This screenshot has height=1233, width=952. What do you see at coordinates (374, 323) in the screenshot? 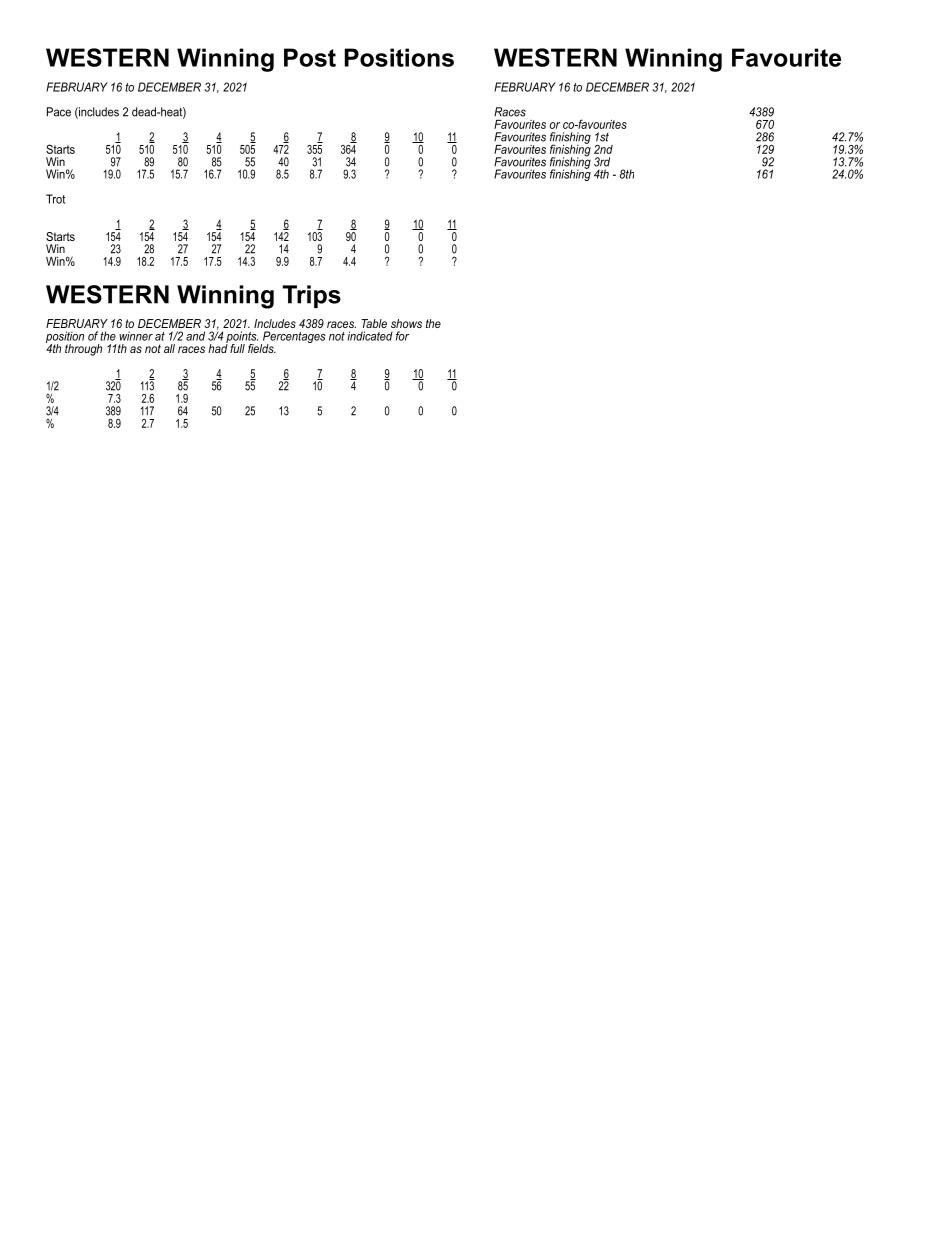
I see `Table` at bounding box center [374, 323].
